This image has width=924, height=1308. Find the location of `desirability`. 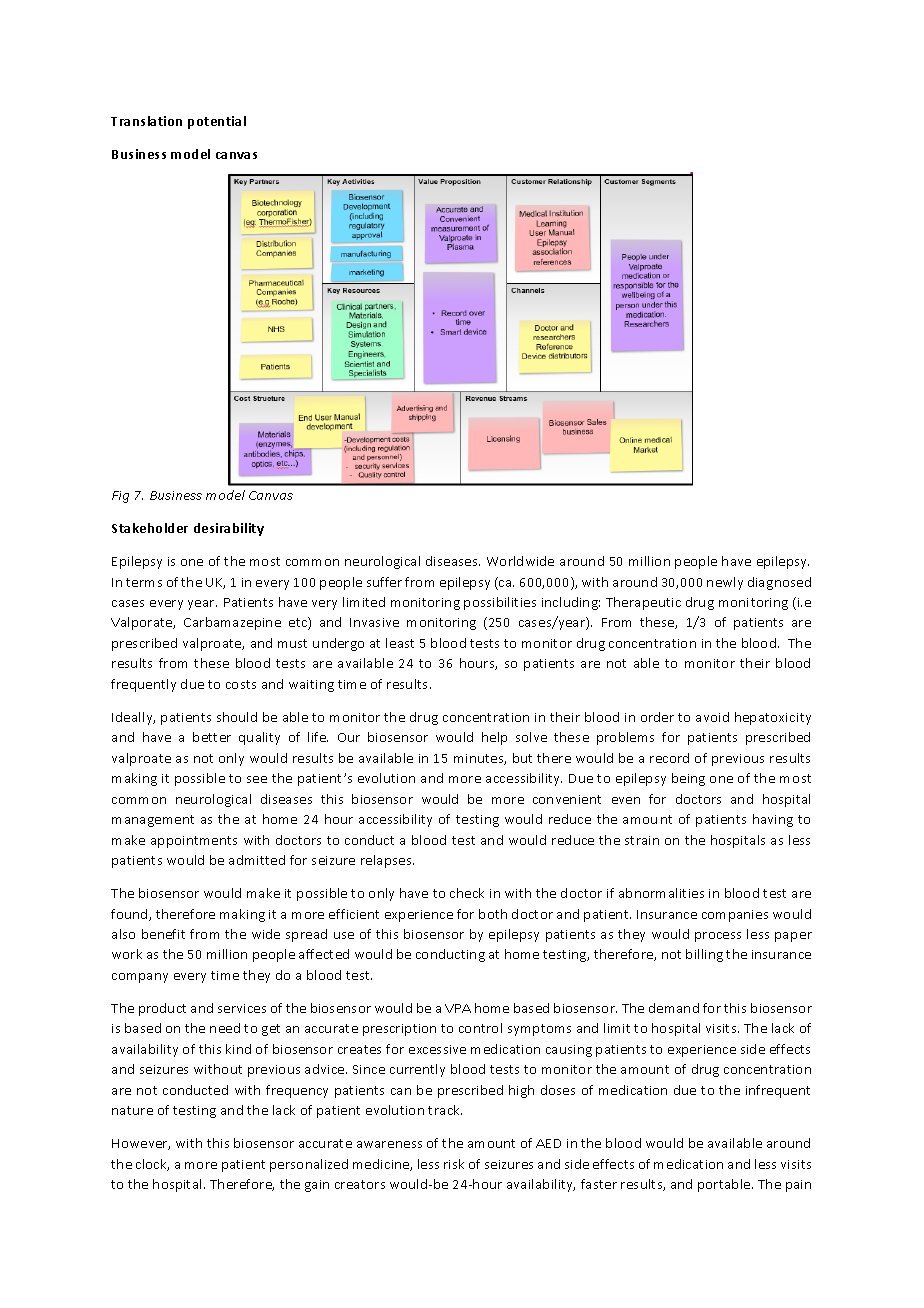

desirability is located at coordinates (229, 529).
